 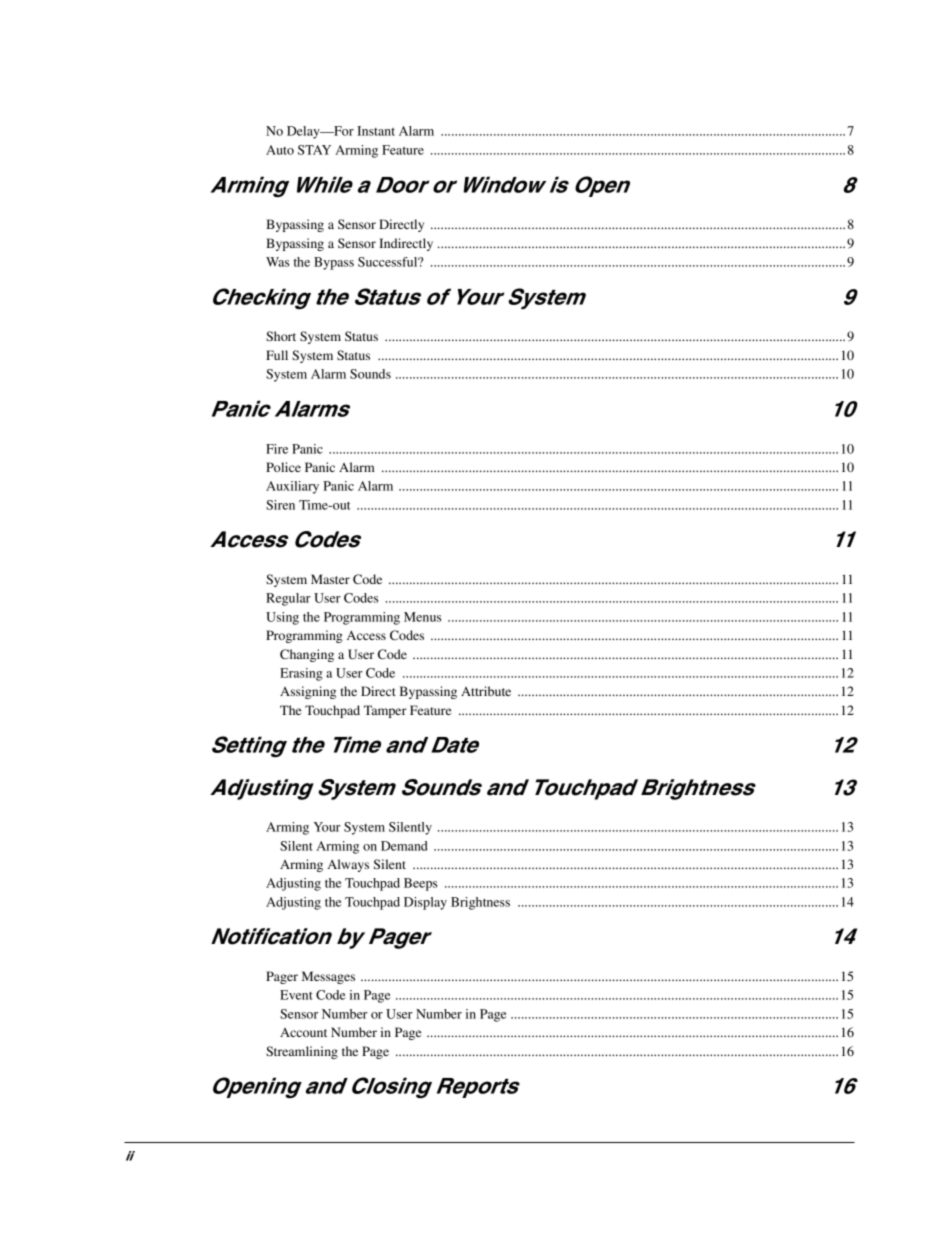 I want to click on Successful, so click(x=389, y=262).
